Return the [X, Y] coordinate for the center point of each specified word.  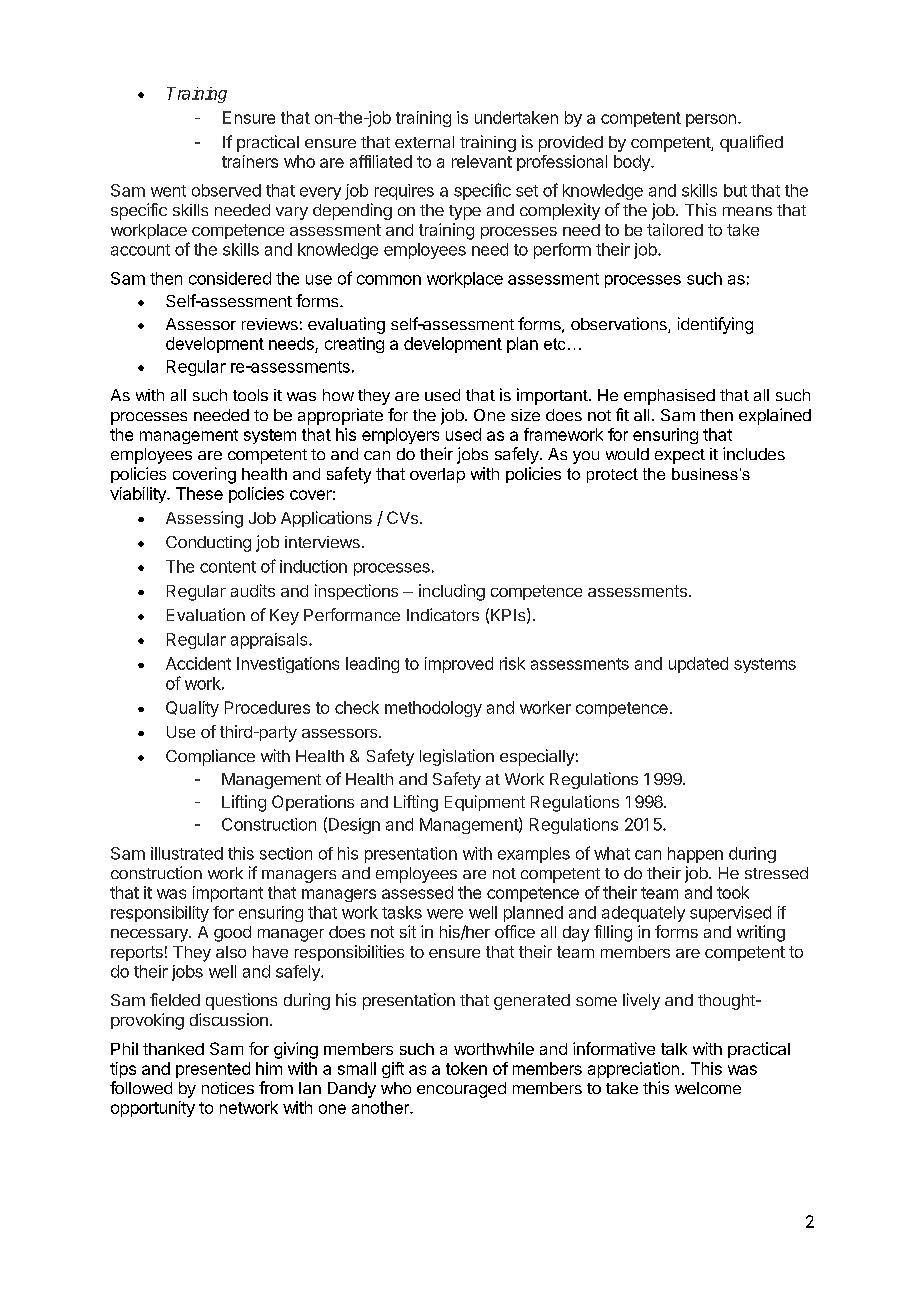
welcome [708, 1088]
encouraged [461, 1090]
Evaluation [206, 614]
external [424, 142]
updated [698, 665]
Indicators [443, 614]
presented [213, 1070]
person [711, 120]
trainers [250, 161]
